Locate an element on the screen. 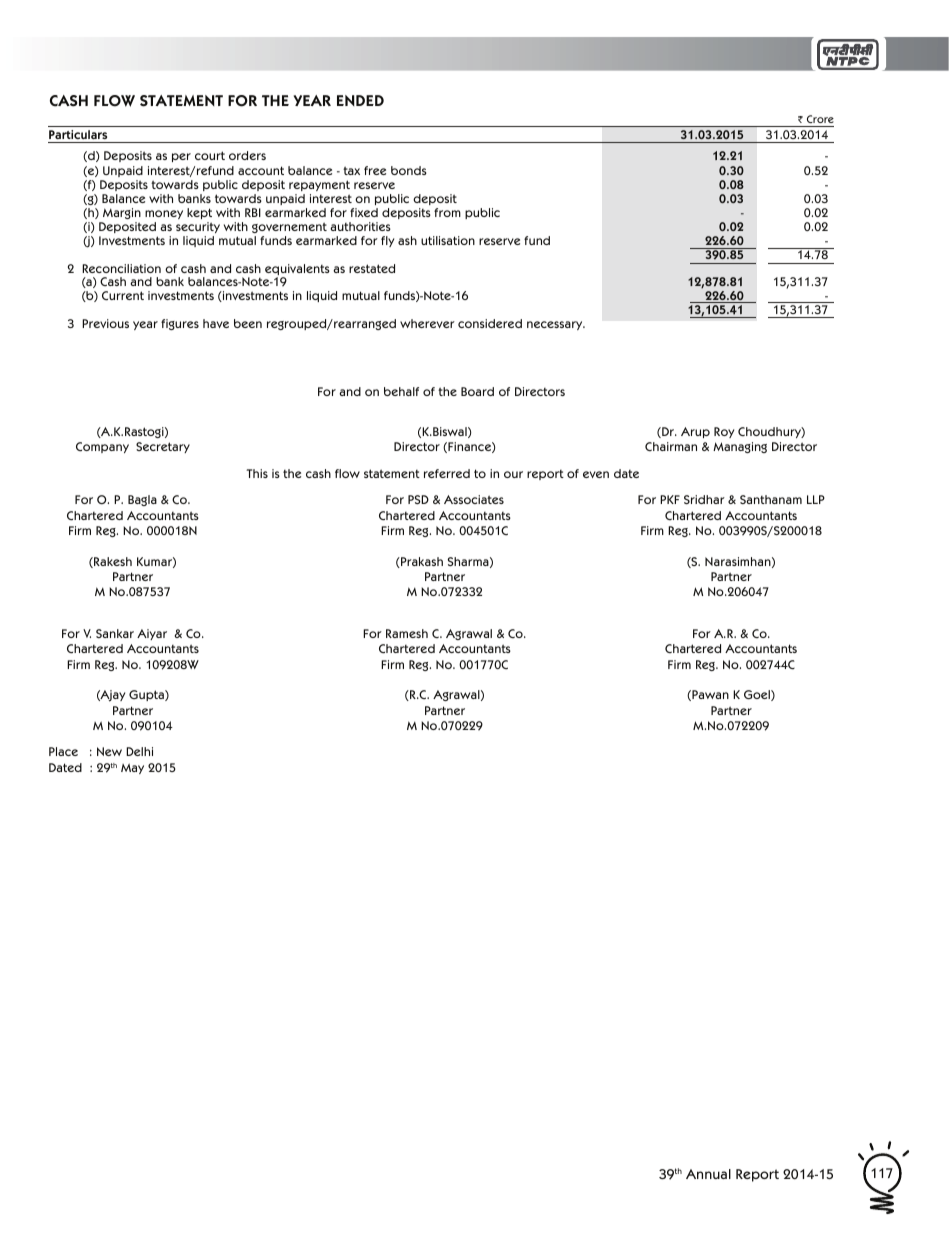  Secretary is located at coordinates (163, 447).
